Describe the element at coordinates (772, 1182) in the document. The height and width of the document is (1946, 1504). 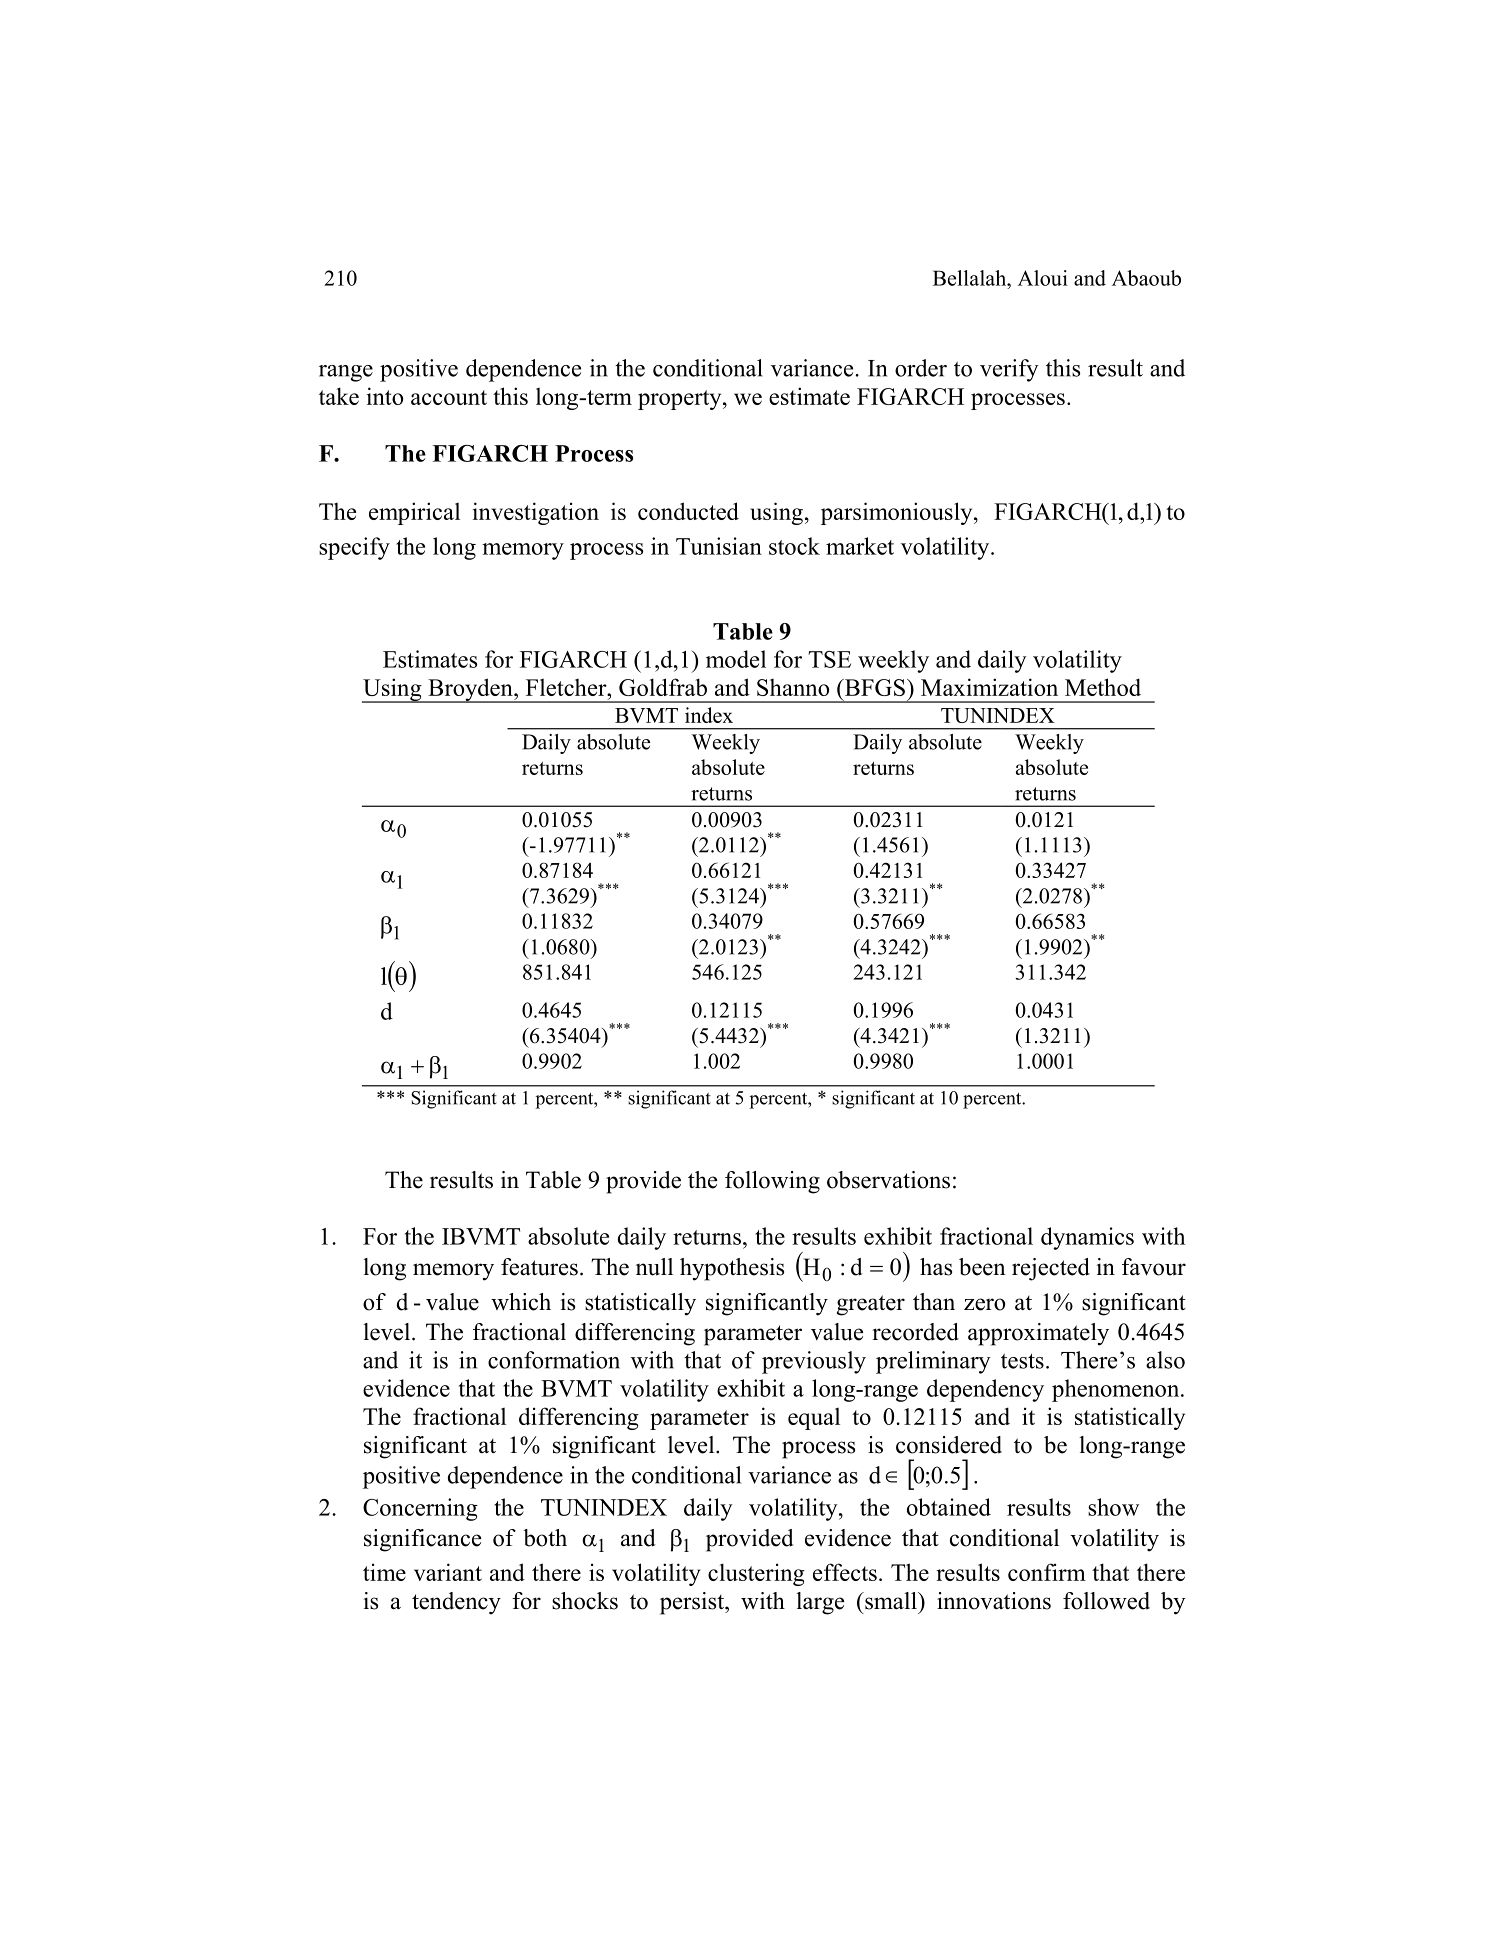
I see `following` at that location.
